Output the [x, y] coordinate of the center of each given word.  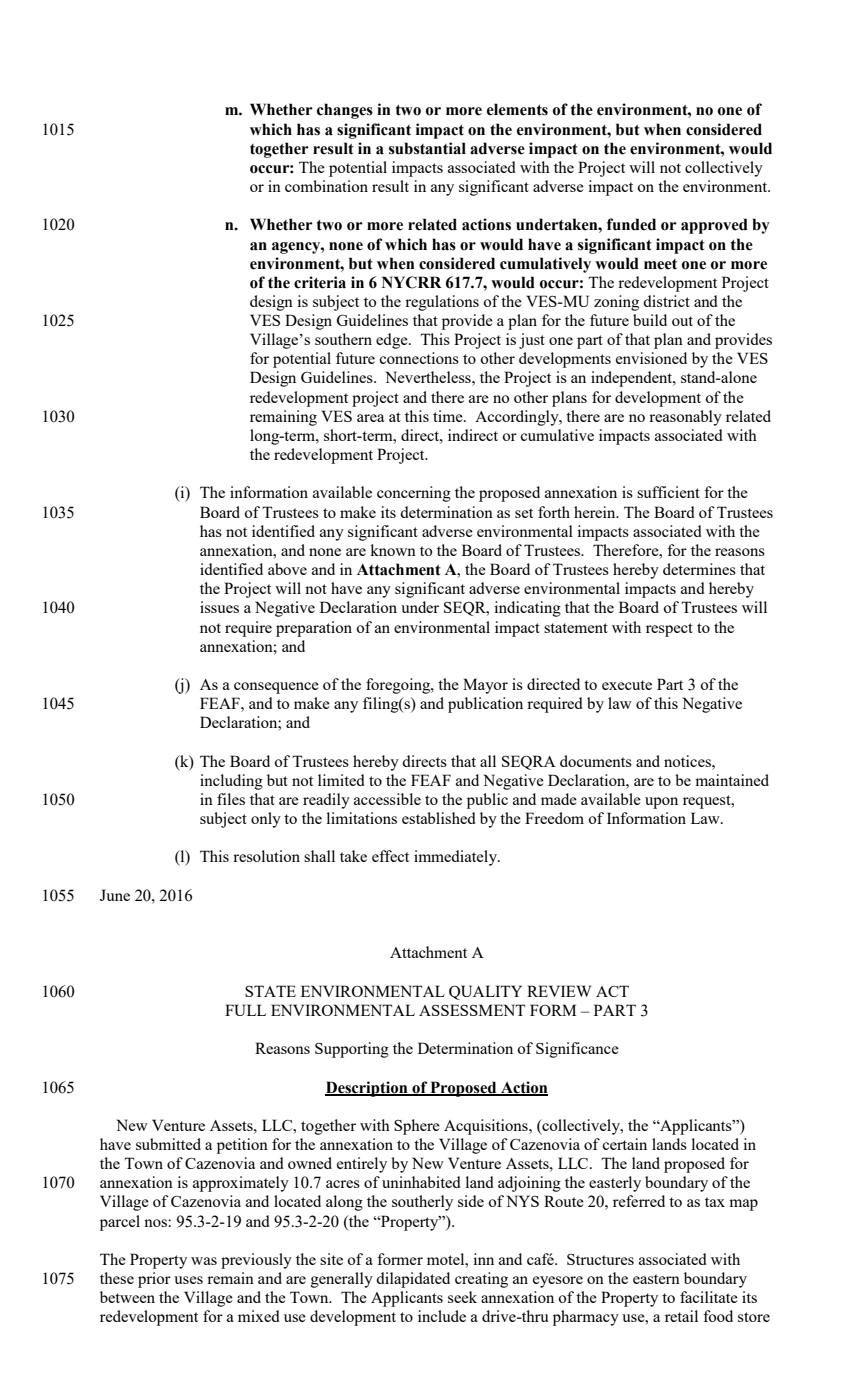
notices [688, 761]
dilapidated [413, 1280]
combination [326, 186]
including [231, 782]
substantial [427, 148]
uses [188, 1280]
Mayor [485, 686]
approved [714, 226]
